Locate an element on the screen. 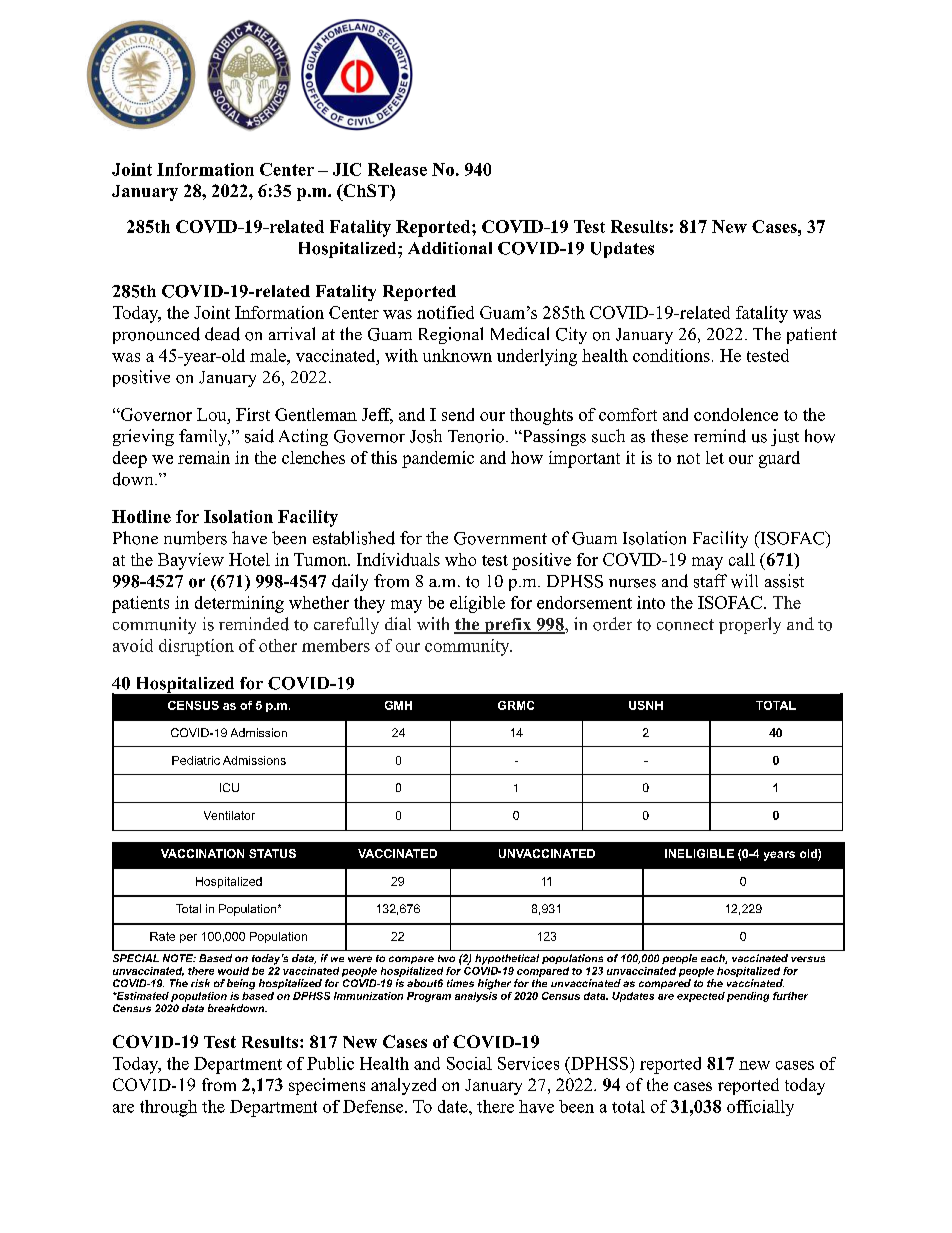 The height and width of the screenshot is (1233, 952). conditions is located at coordinates (671, 355).
